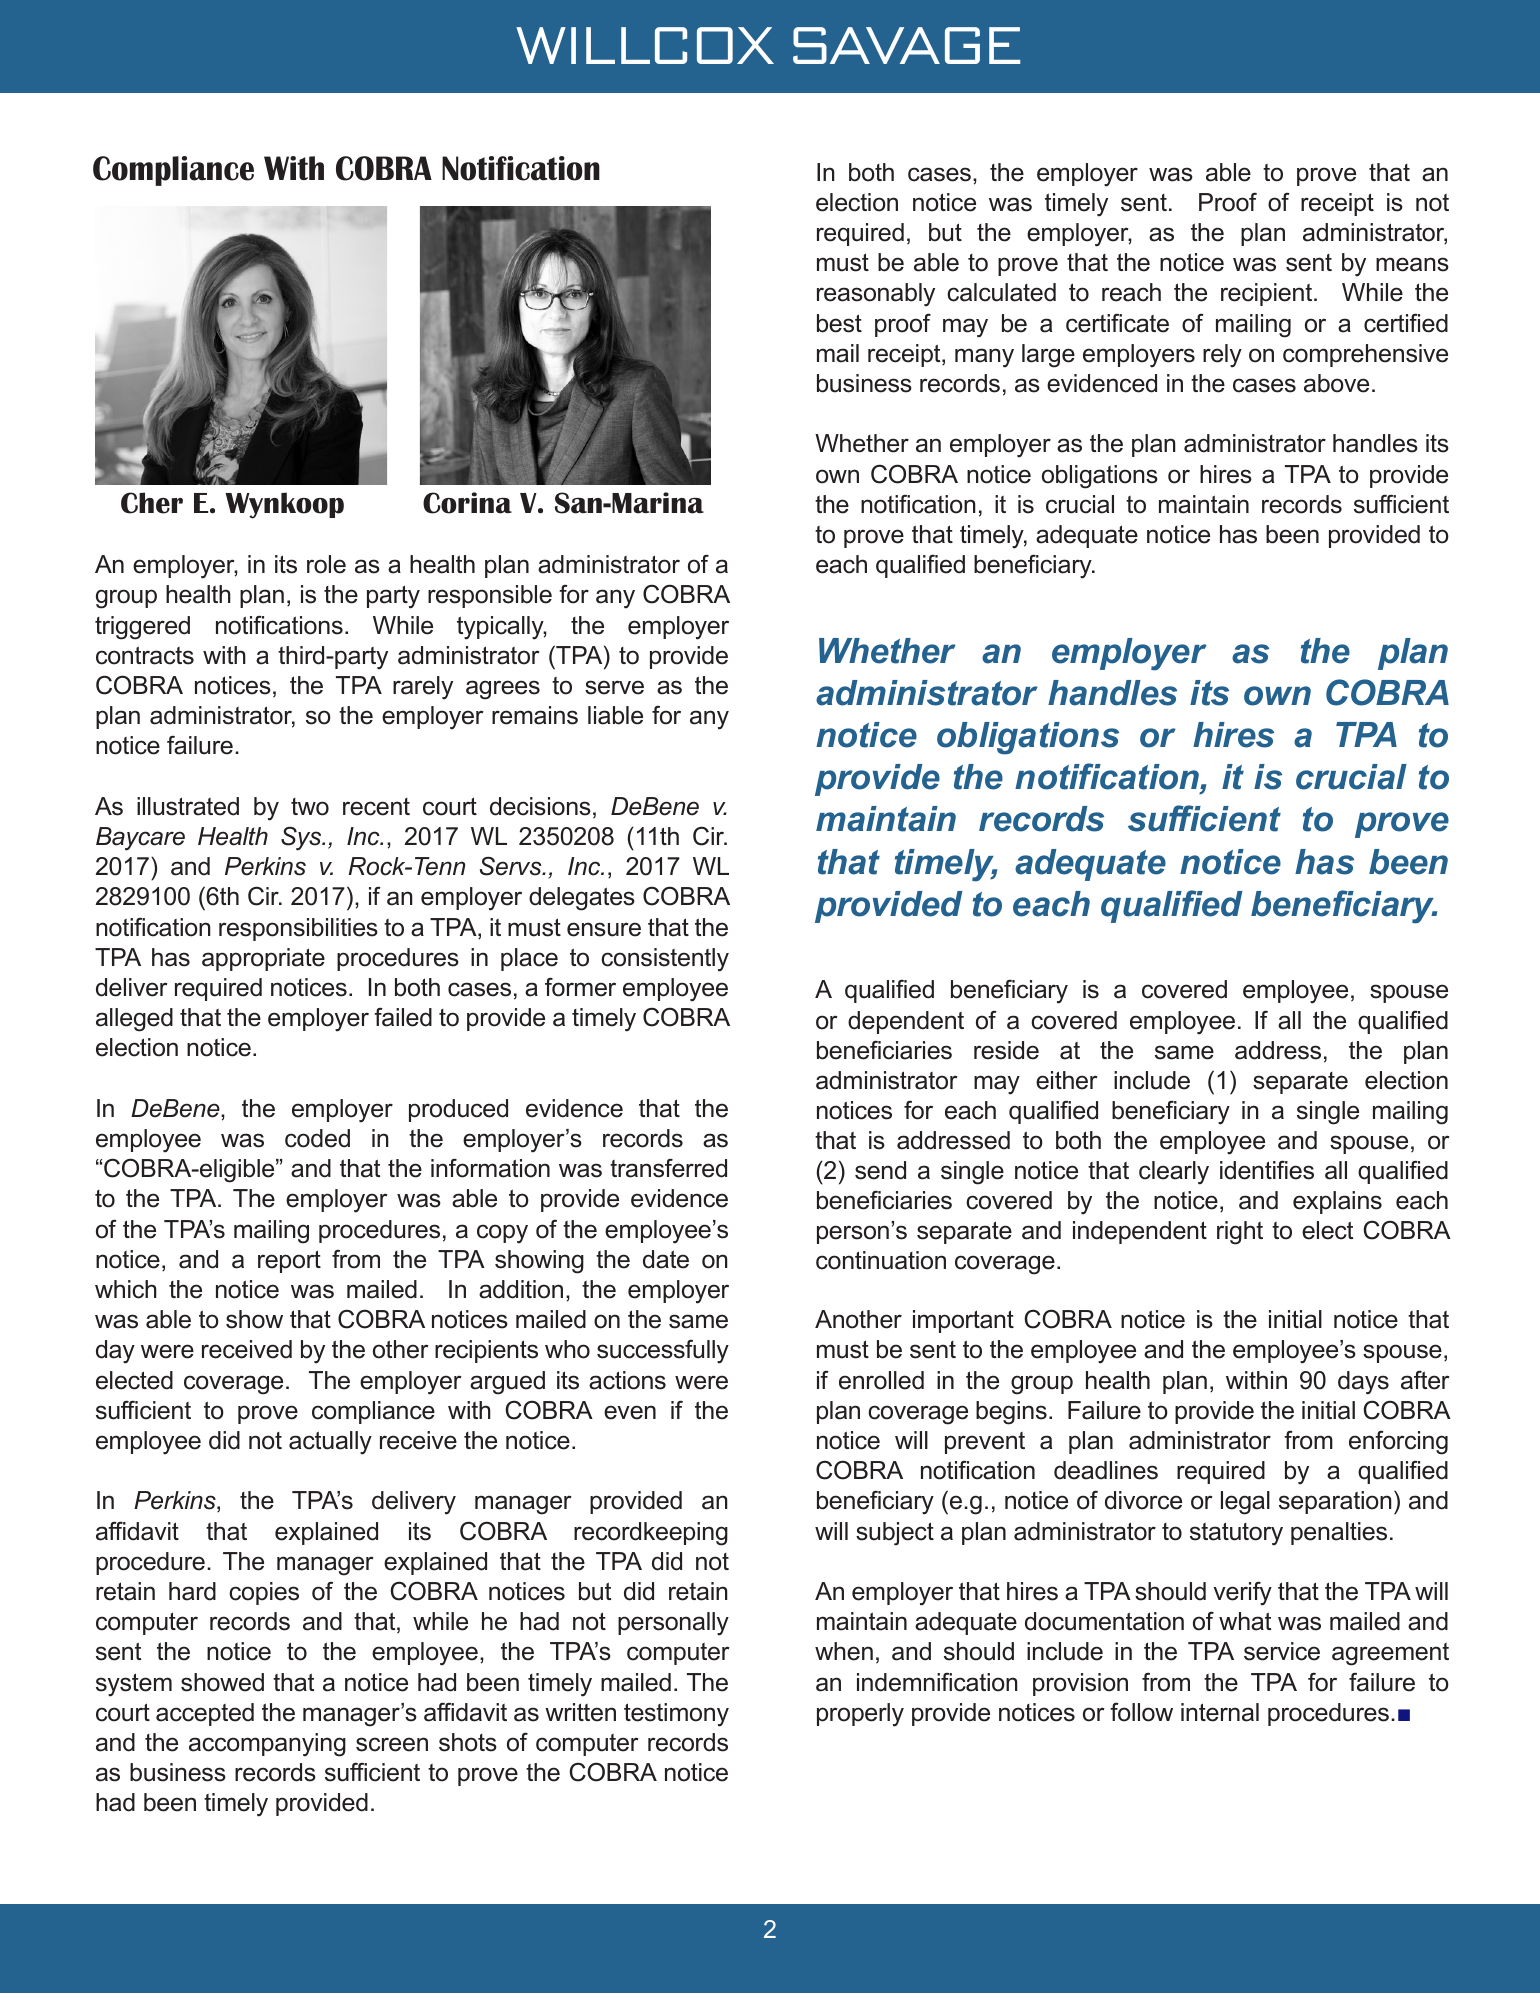 This screenshot has height=1993, width=1540. Describe the element at coordinates (906, 45) in the screenshot. I see `SAVAGE` at that location.
